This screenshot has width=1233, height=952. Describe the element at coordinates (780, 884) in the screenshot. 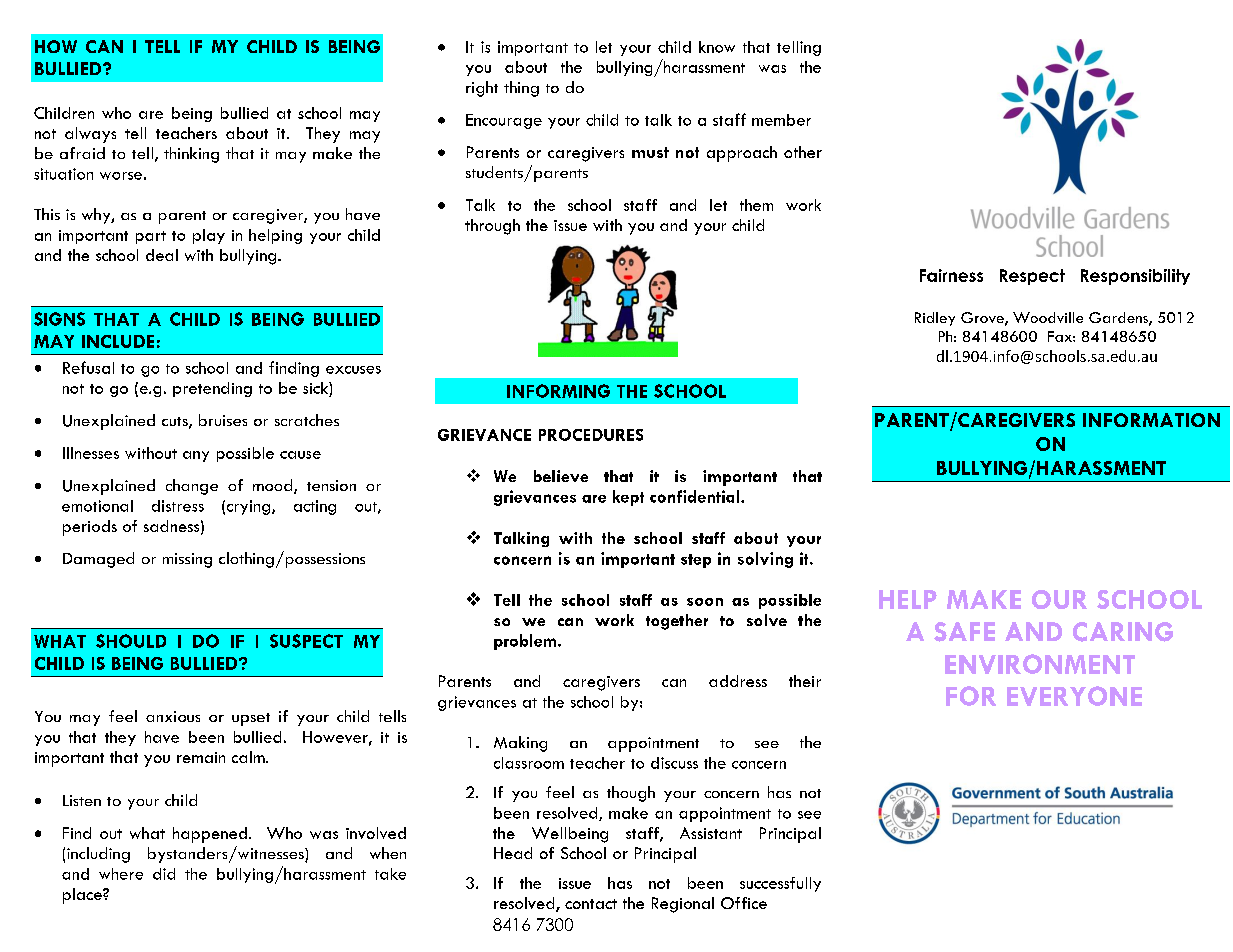

I see `successfully` at that location.
